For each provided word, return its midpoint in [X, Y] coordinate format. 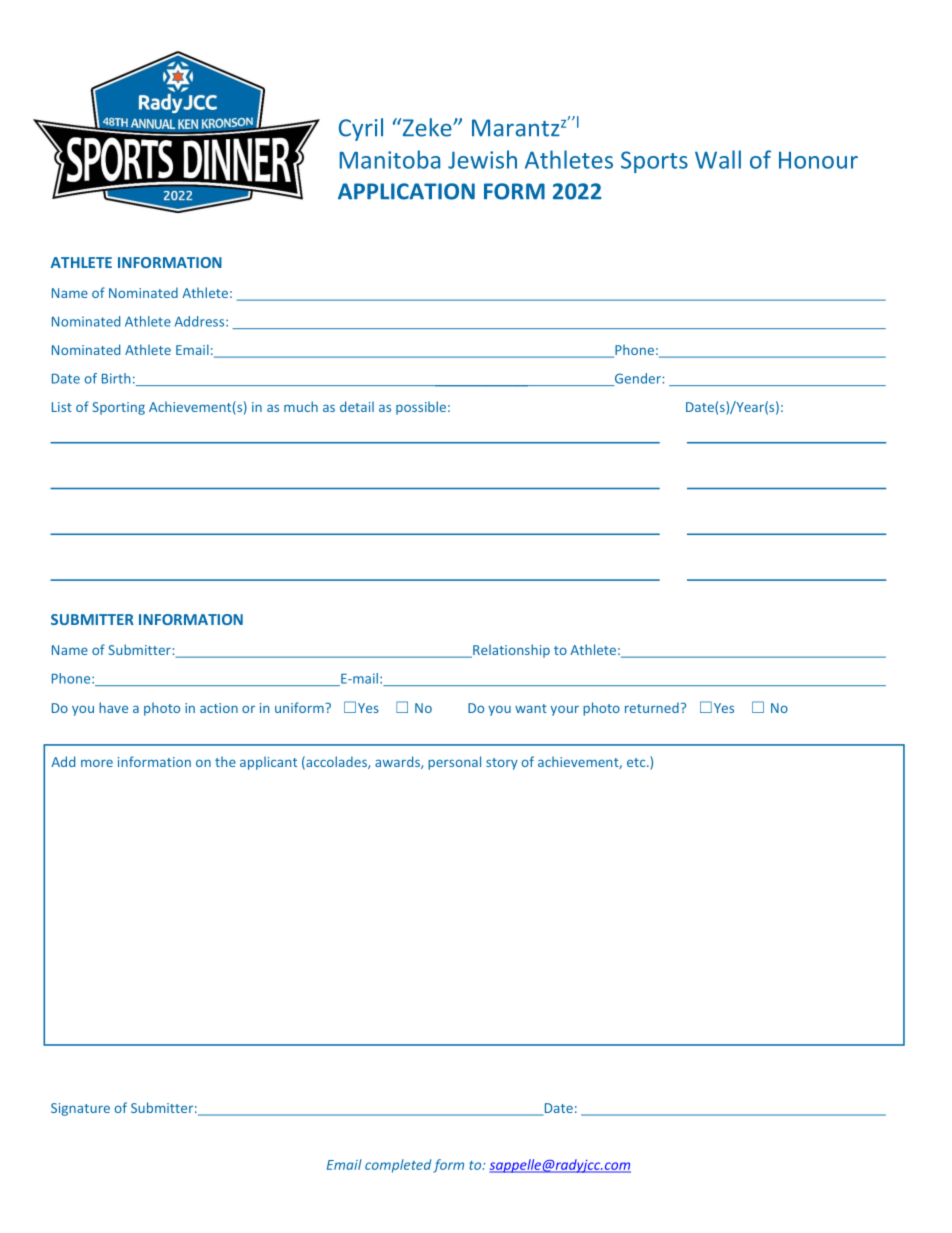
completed [398, 1166]
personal [454, 763]
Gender [638, 379]
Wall [718, 159]
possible [421, 408]
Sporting [118, 408]
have [113, 707]
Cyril [361, 129]
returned [652, 707]
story [502, 764]
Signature [80, 1109]
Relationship [510, 651]
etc [637, 762]
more [97, 763]
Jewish [482, 159]
